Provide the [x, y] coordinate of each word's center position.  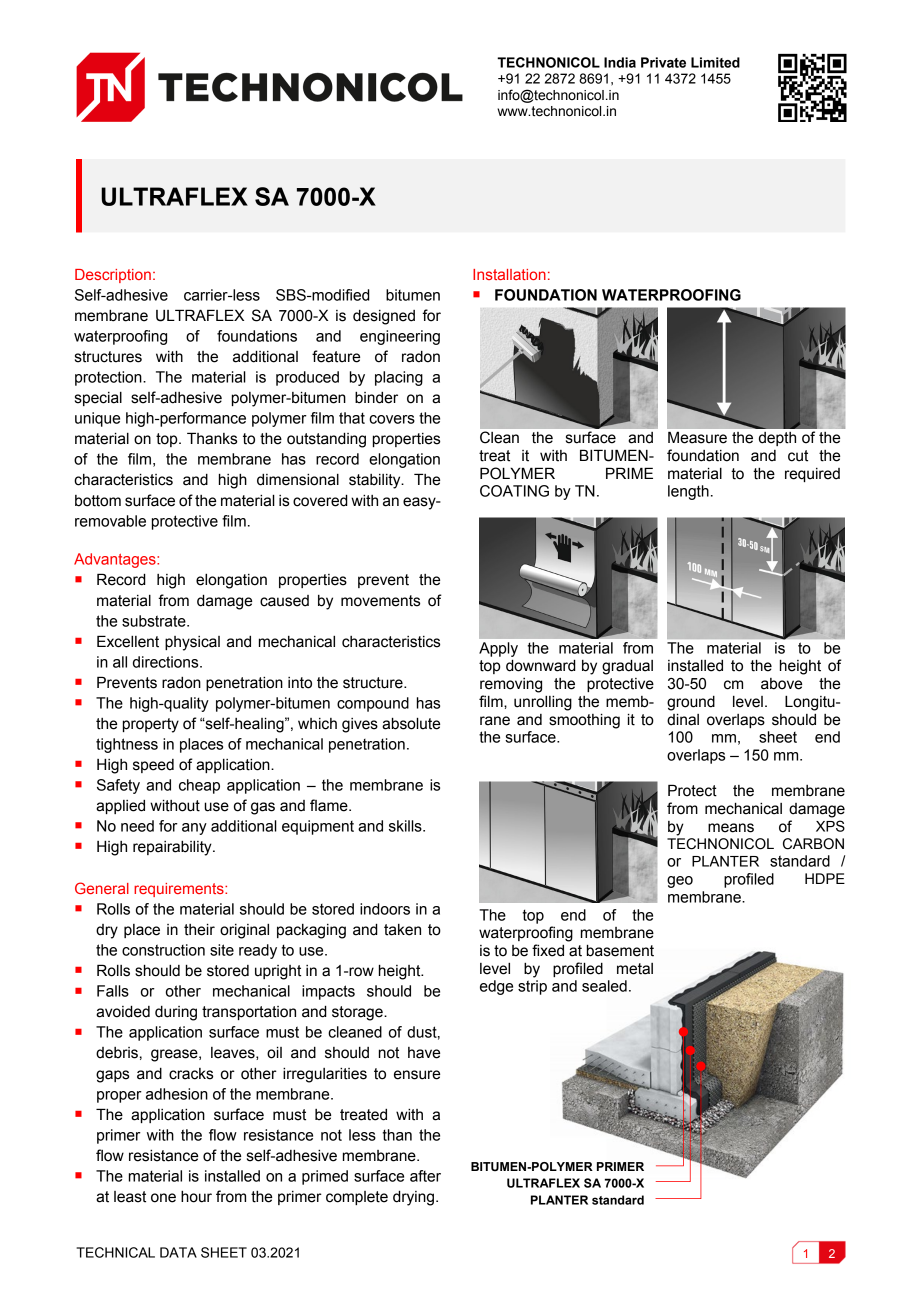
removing [511, 685]
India [620, 62]
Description [113, 276]
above [781, 684]
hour [196, 1197]
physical [192, 643]
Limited [715, 62]
